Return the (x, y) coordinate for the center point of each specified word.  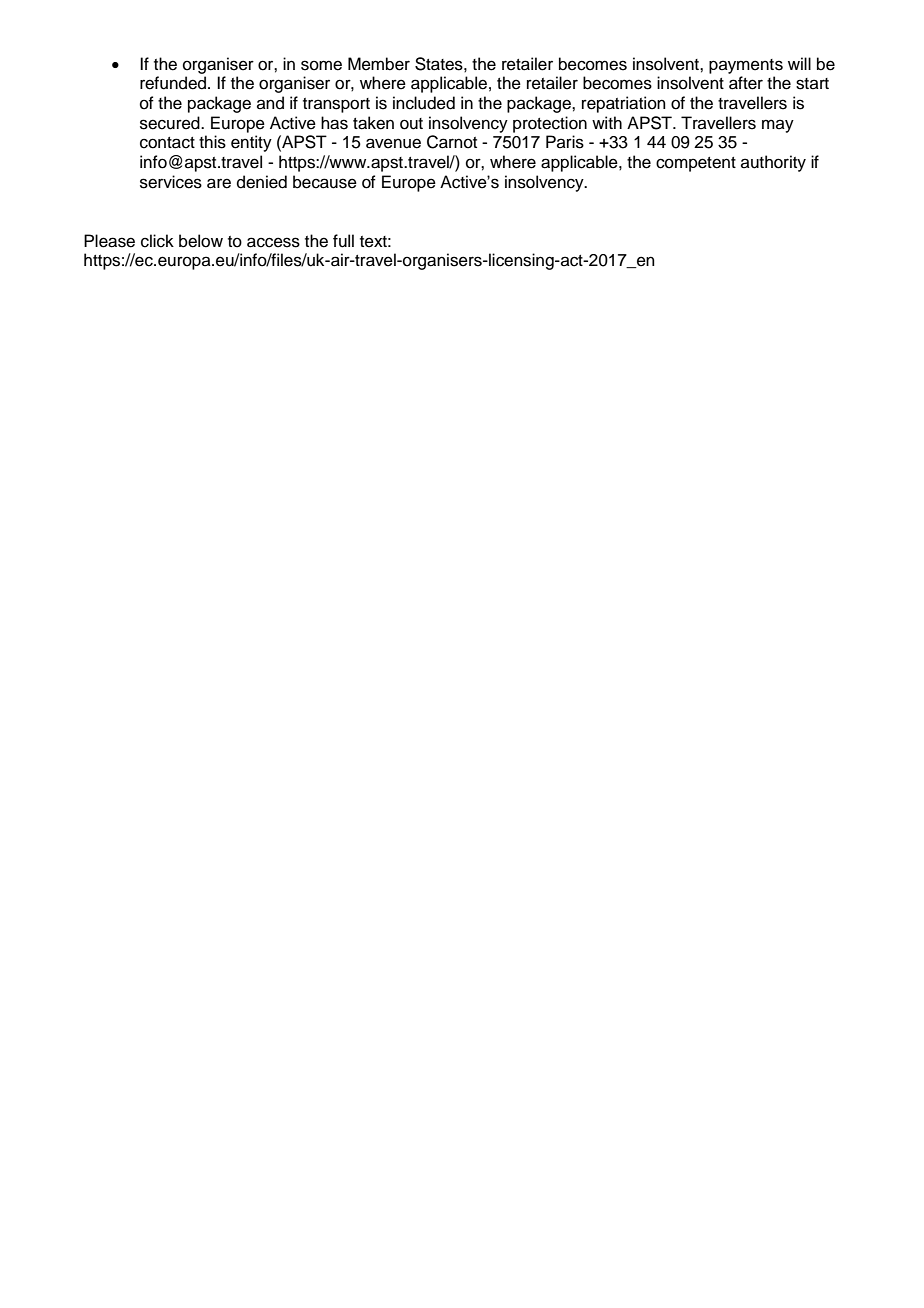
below (201, 241)
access (273, 242)
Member (379, 64)
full (343, 241)
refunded (174, 83)
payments (746, 66)
